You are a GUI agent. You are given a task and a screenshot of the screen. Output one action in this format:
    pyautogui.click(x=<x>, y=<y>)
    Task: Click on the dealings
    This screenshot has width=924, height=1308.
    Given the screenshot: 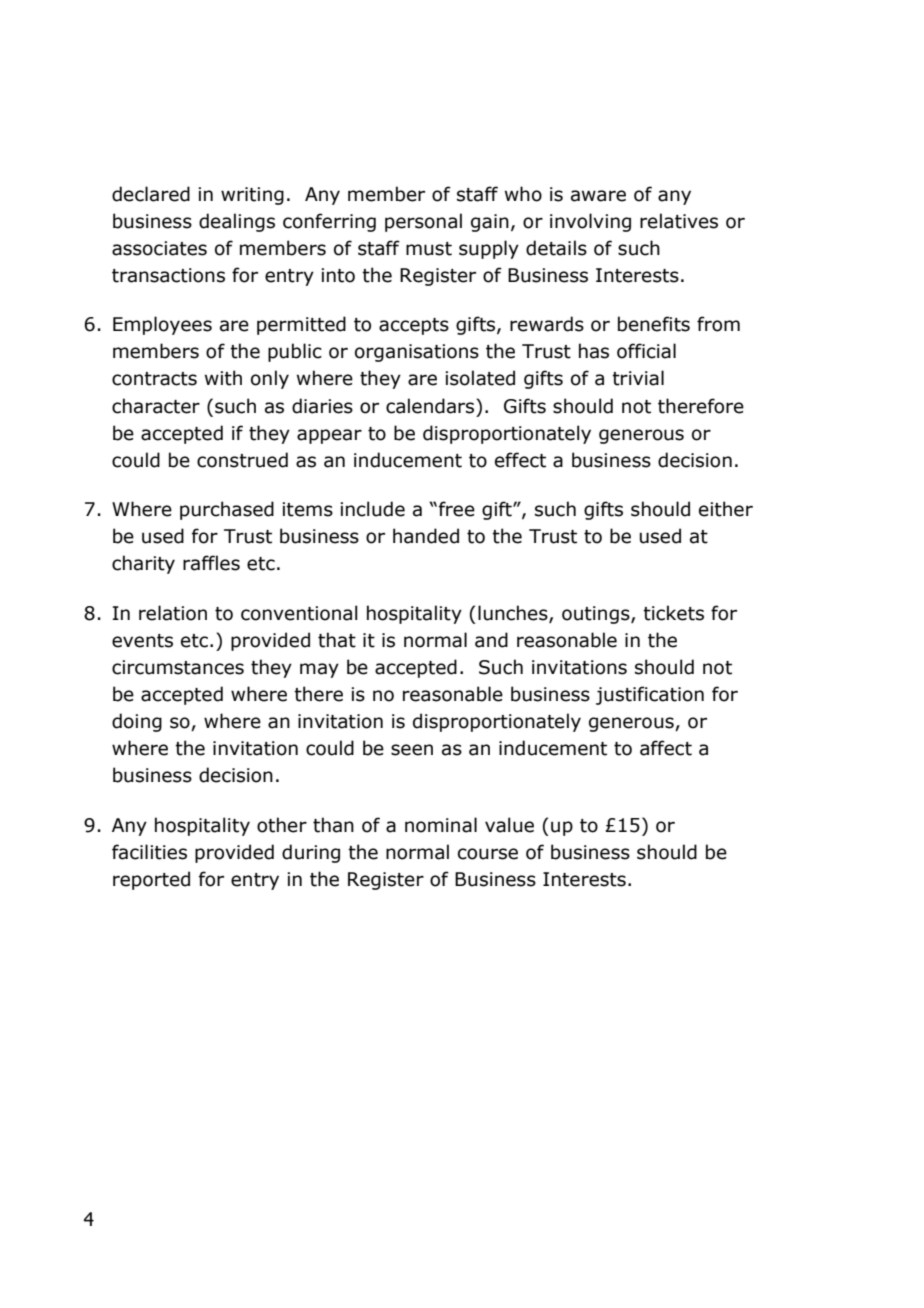 What is the action you would take?
    pyautogui.click(x=237, y=222)
